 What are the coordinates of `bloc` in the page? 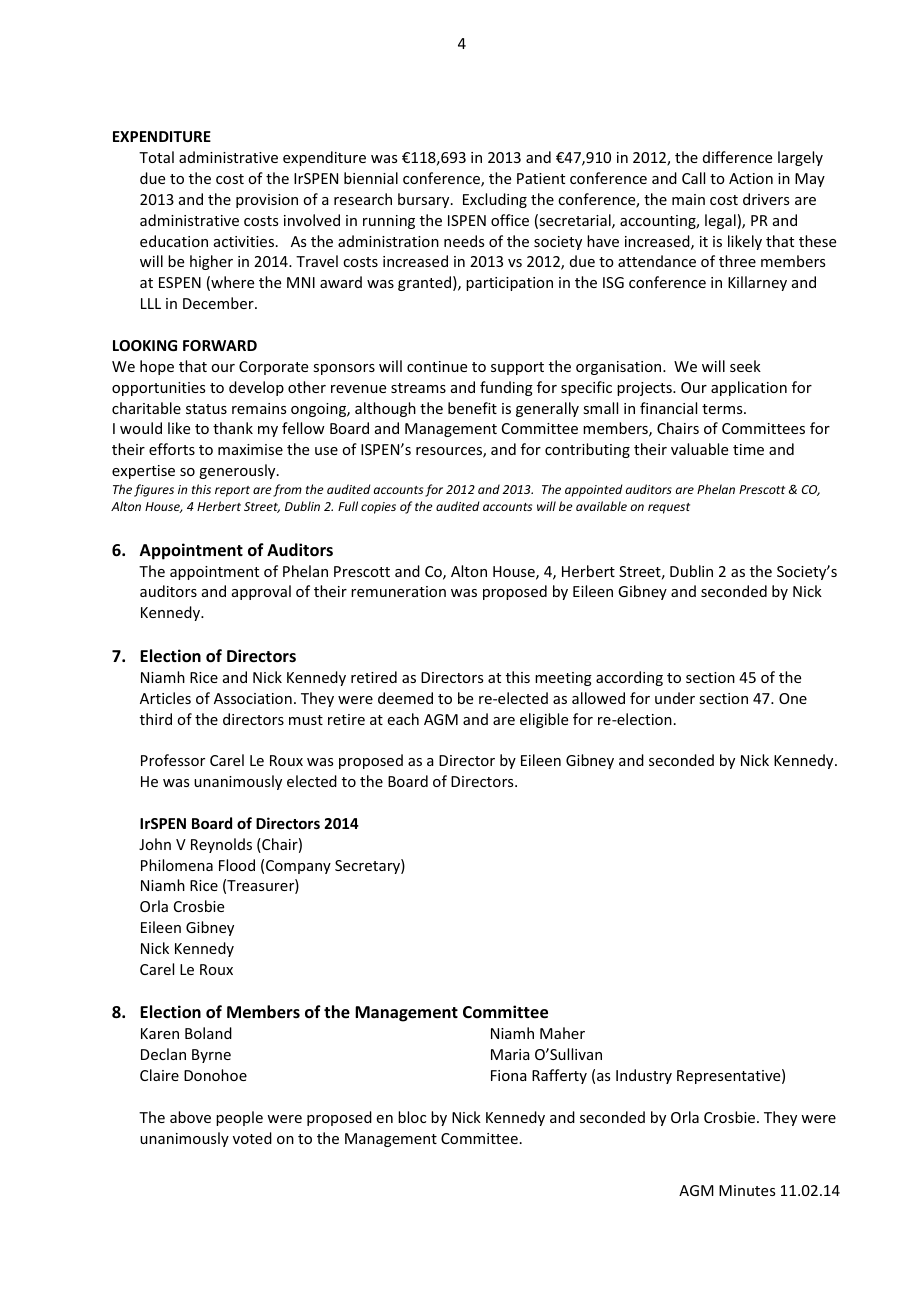 It's located at (412, 1117).
